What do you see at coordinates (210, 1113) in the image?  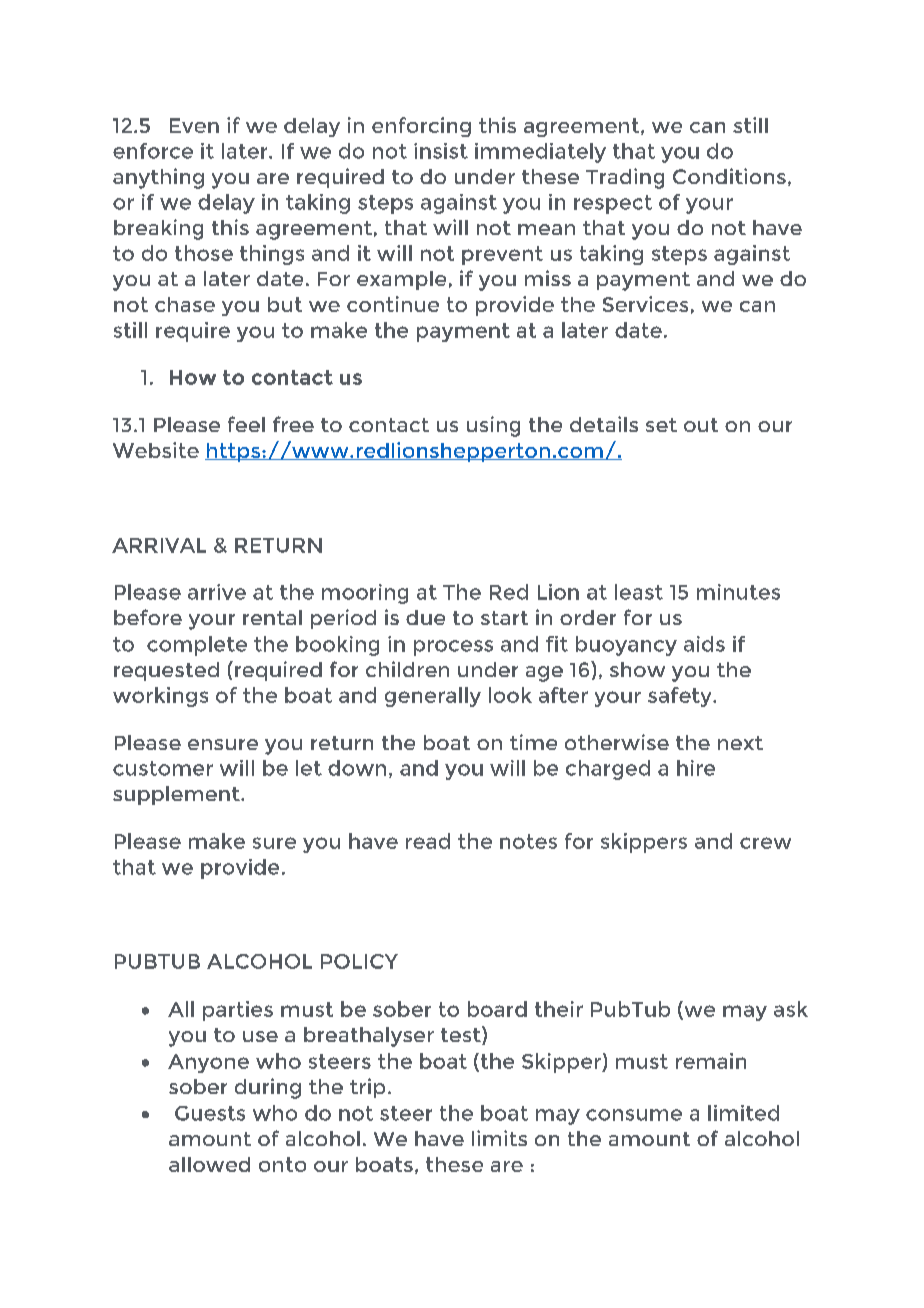 I see `Guests` at bounding box center [210, 1113].
